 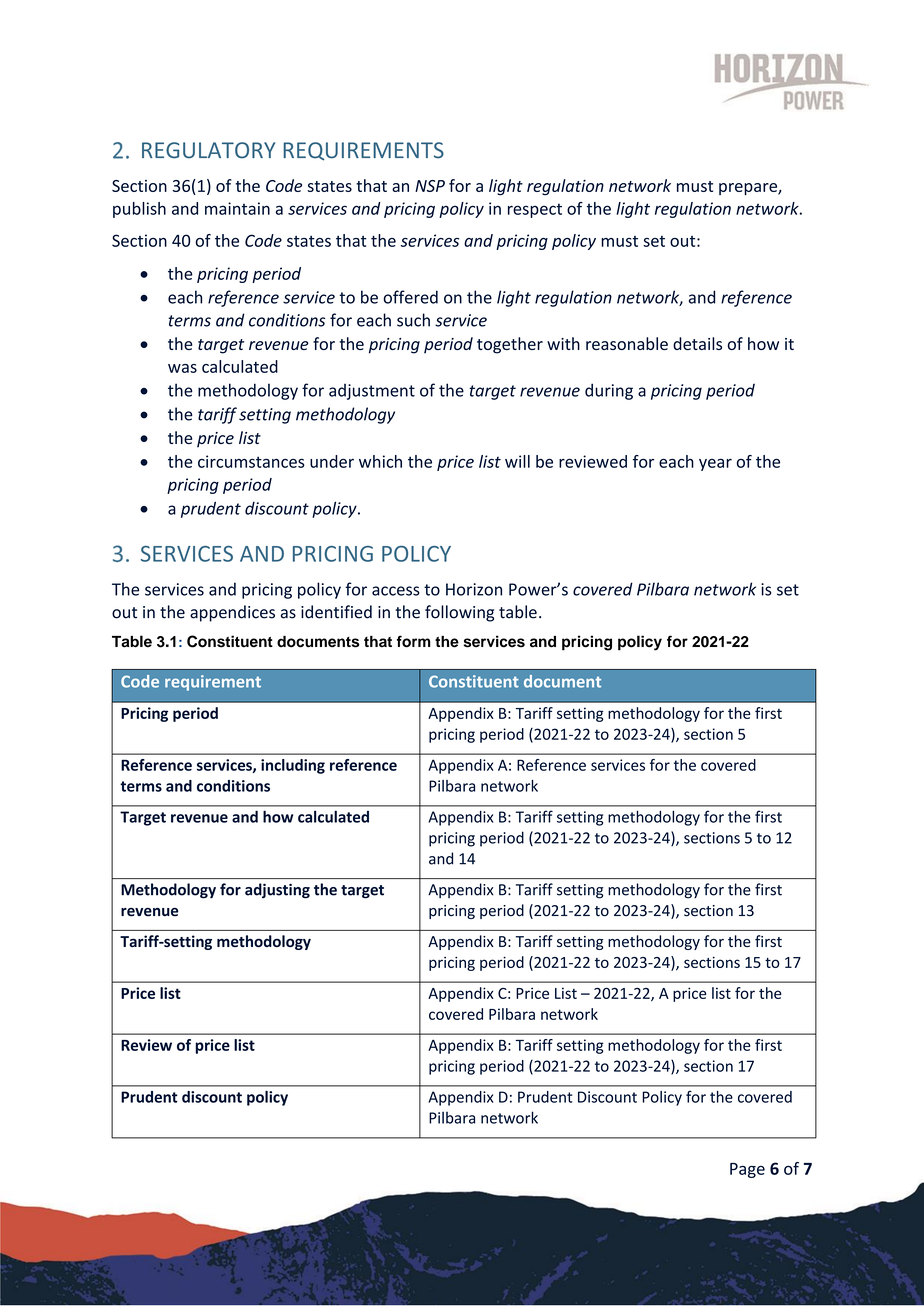 I want to click on respect, so click(x=535, y=210).
